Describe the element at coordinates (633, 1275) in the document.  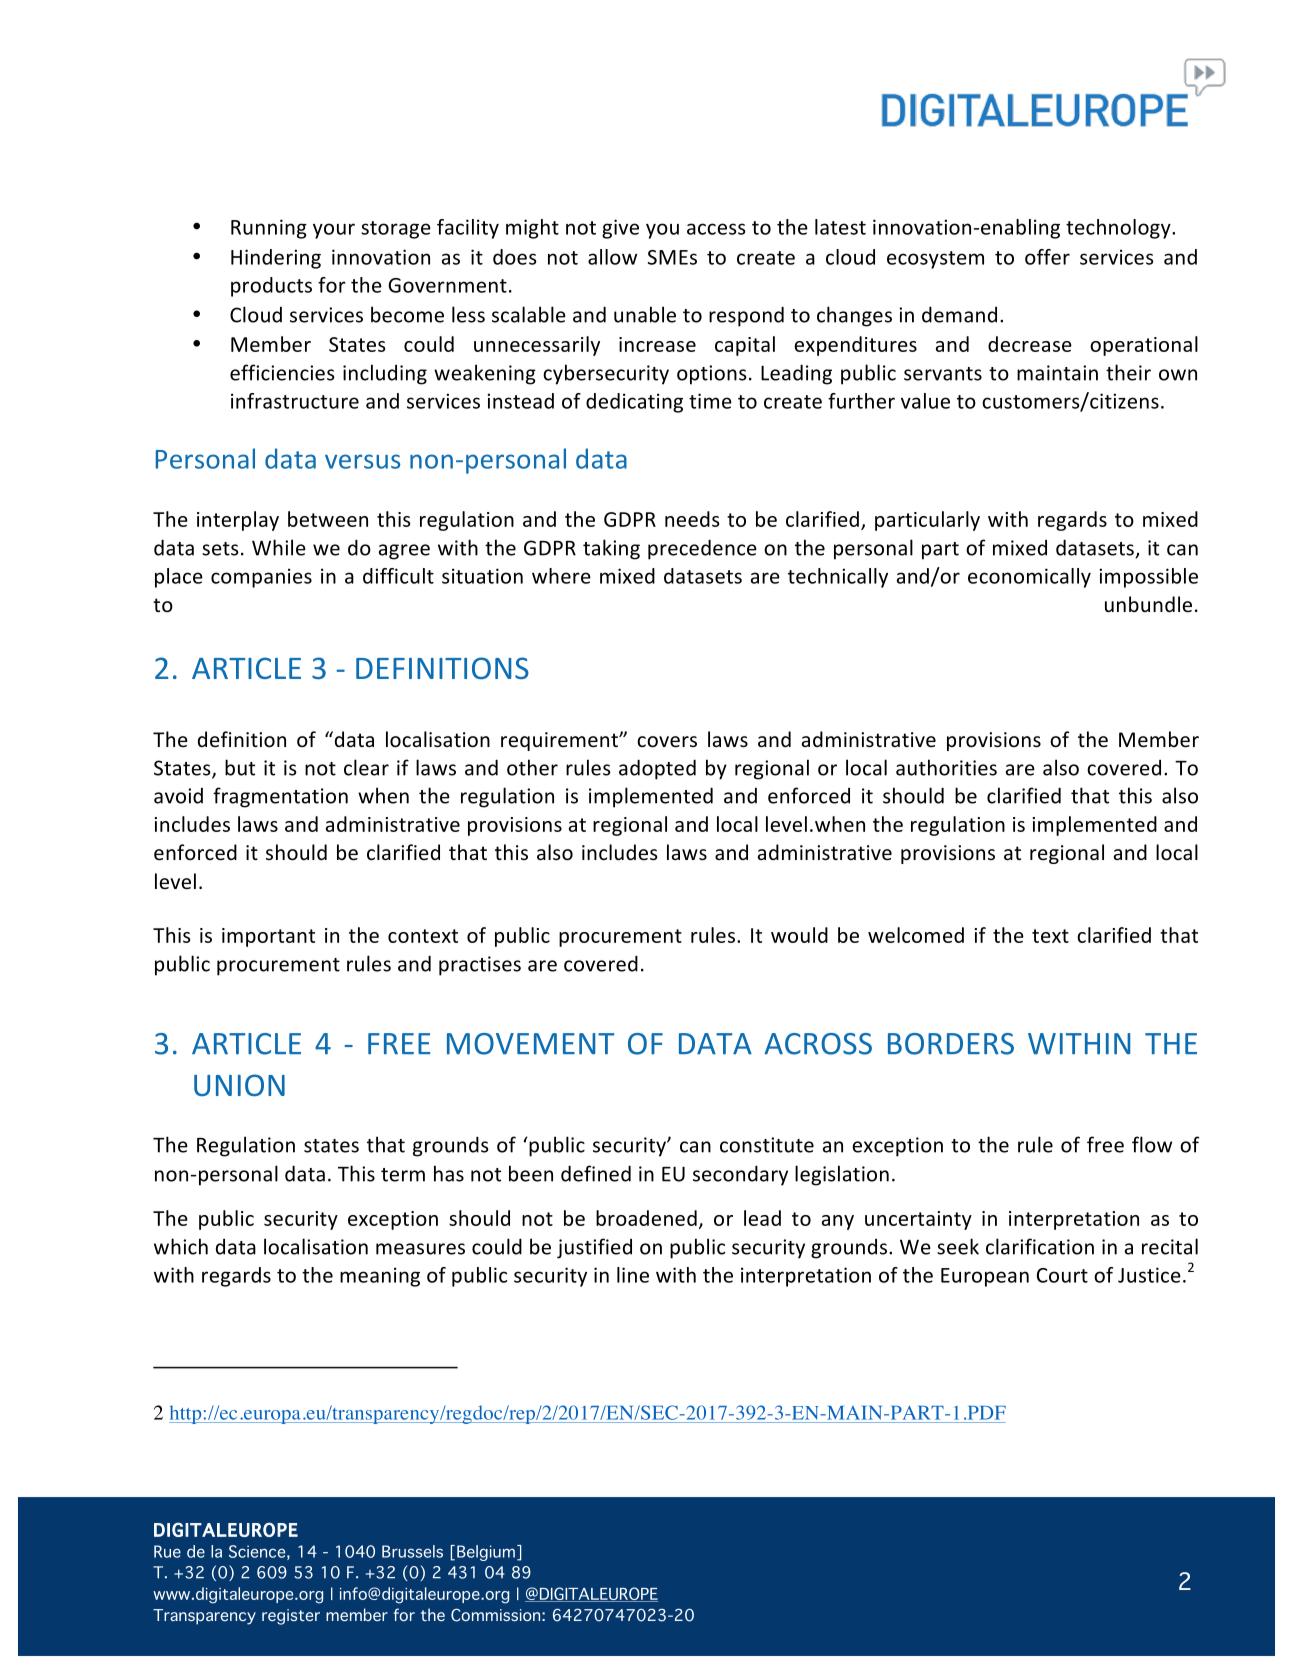
I see `line` at that location.
